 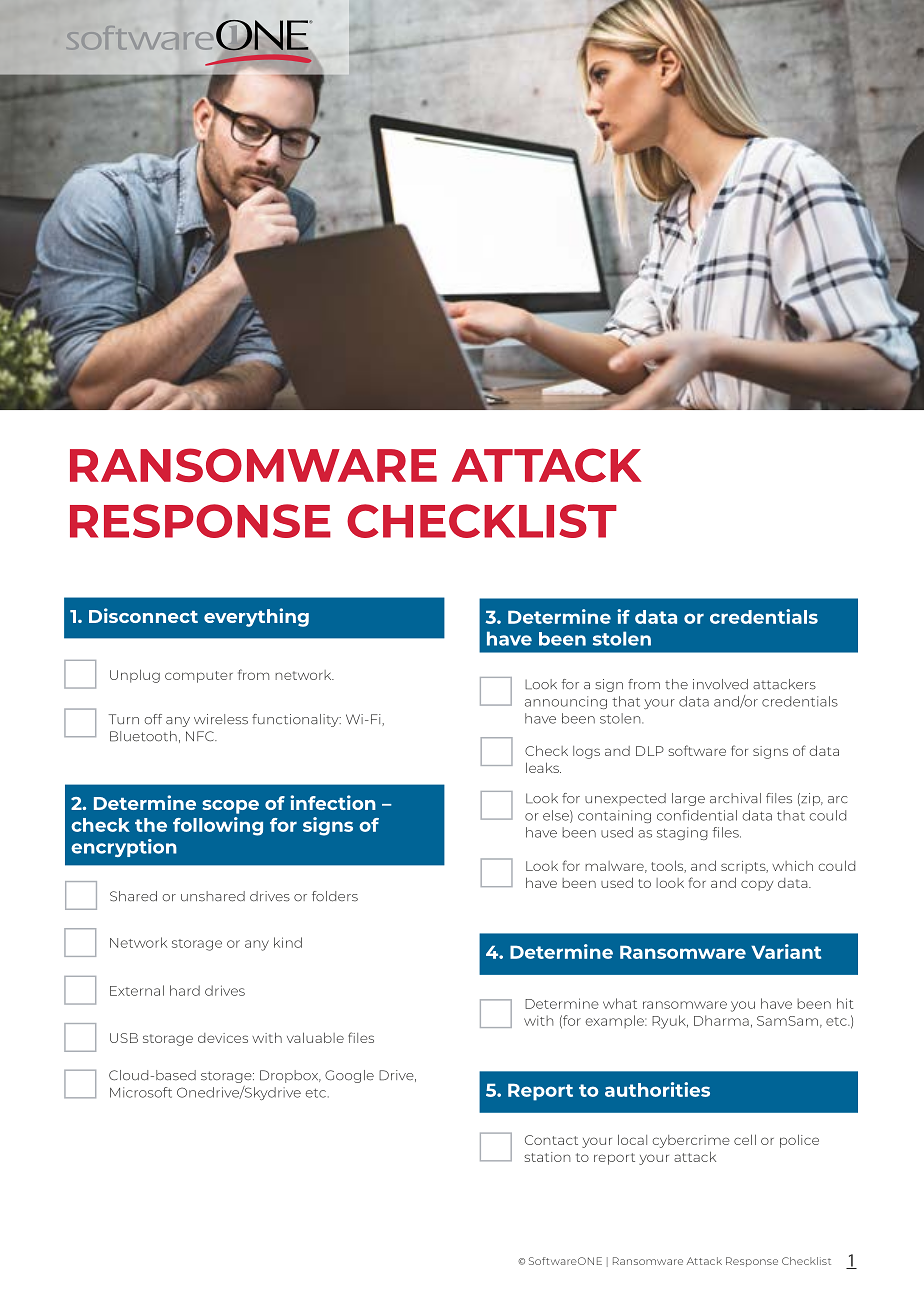 I want to click on what, so click(x=620, y=1003).
